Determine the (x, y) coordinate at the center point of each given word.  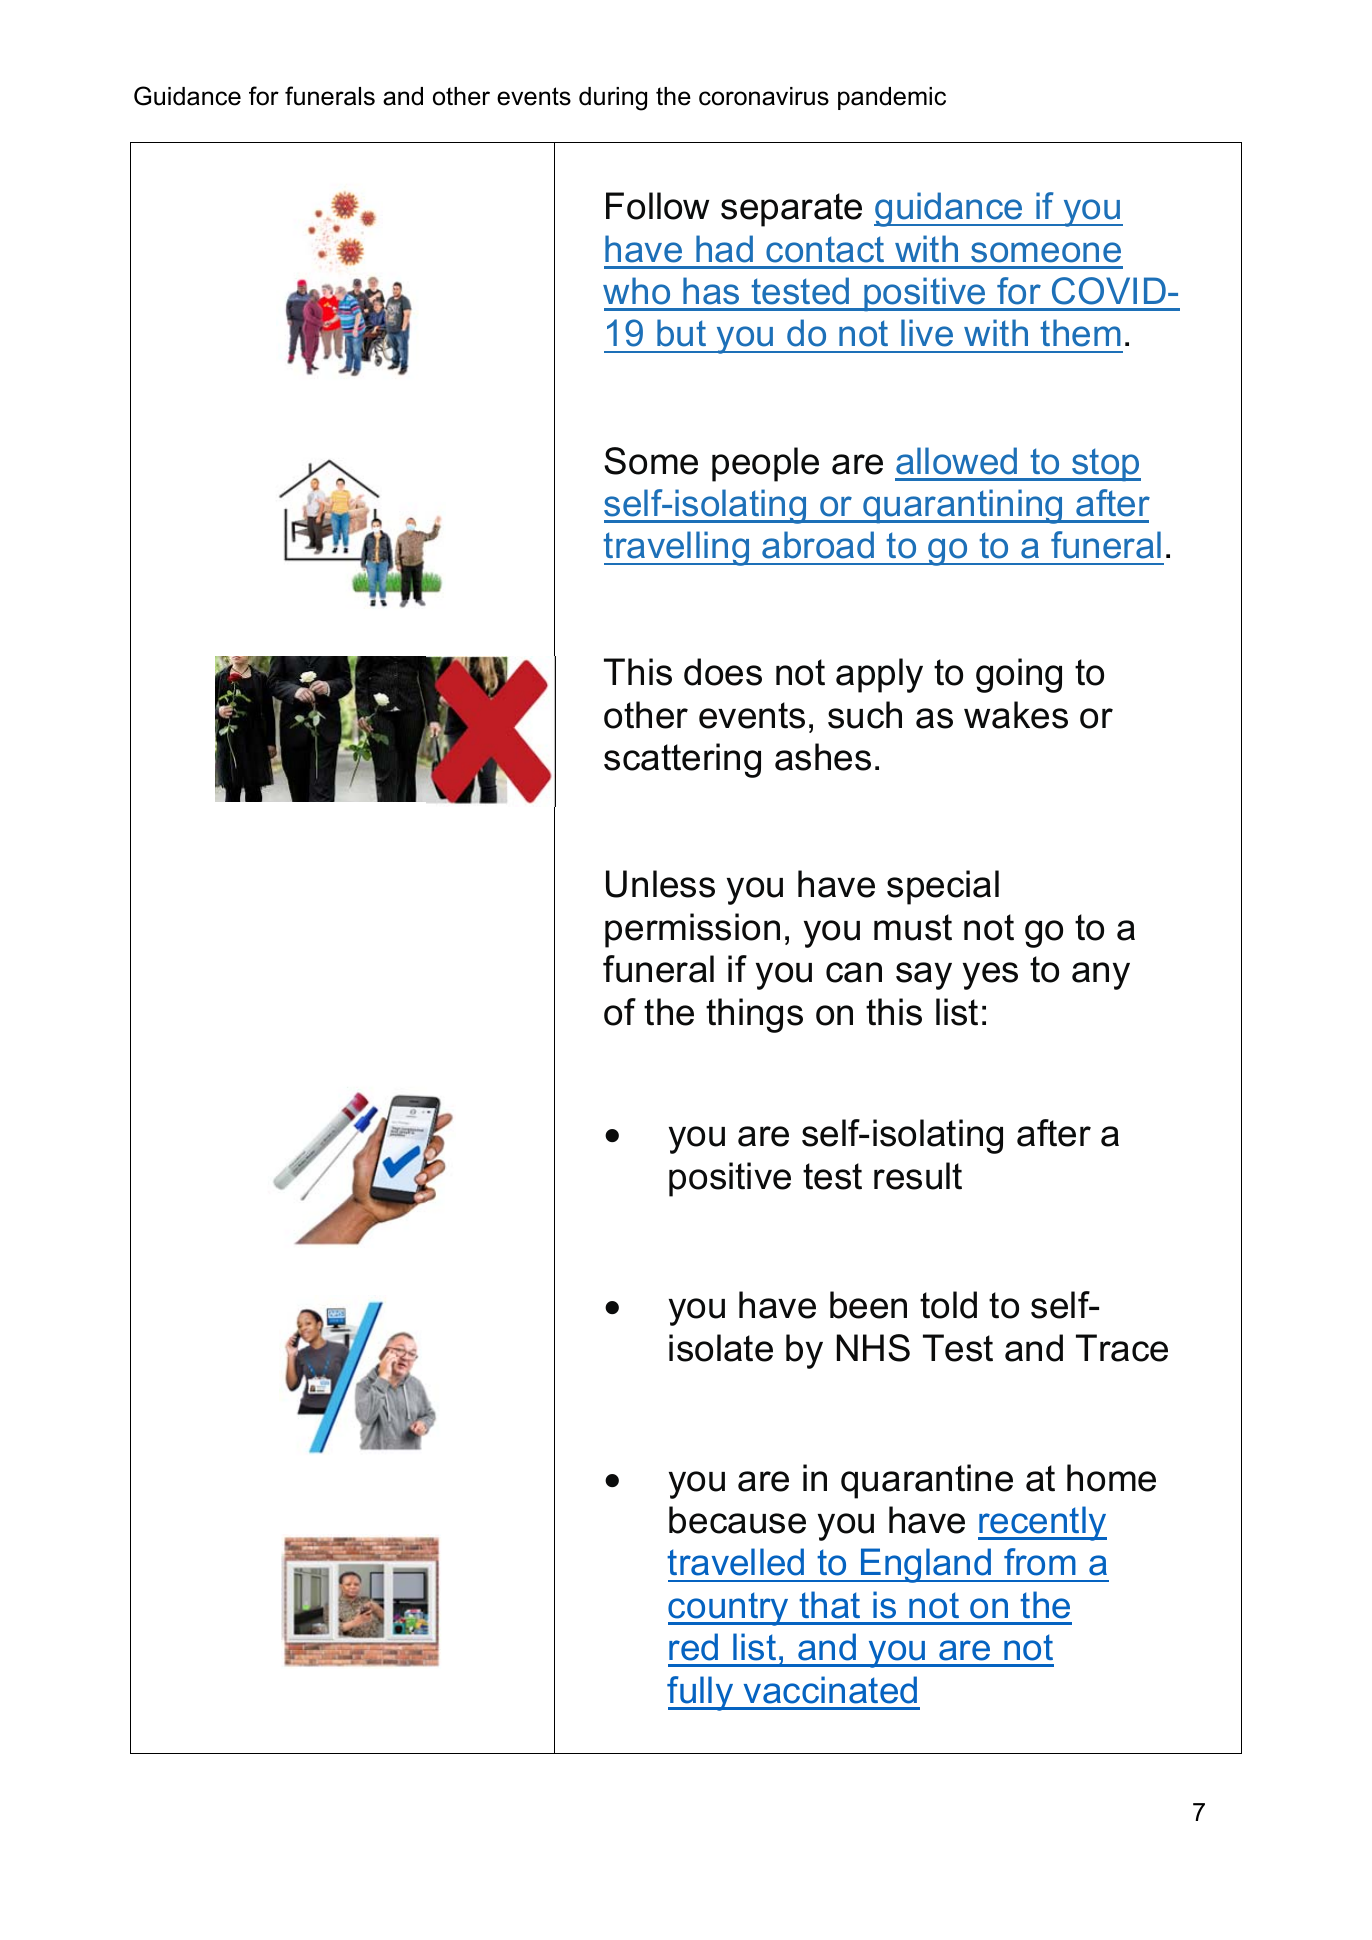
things (754, 1015)
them (1080, 333)
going (1019, 675)
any (1101, 976)
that (829, 1605)
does (723, 672)
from (1040, 1562)
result (918, 1176)
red (693, 1647)
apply (879, 675)
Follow (657, 206)
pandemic (892, 98)
